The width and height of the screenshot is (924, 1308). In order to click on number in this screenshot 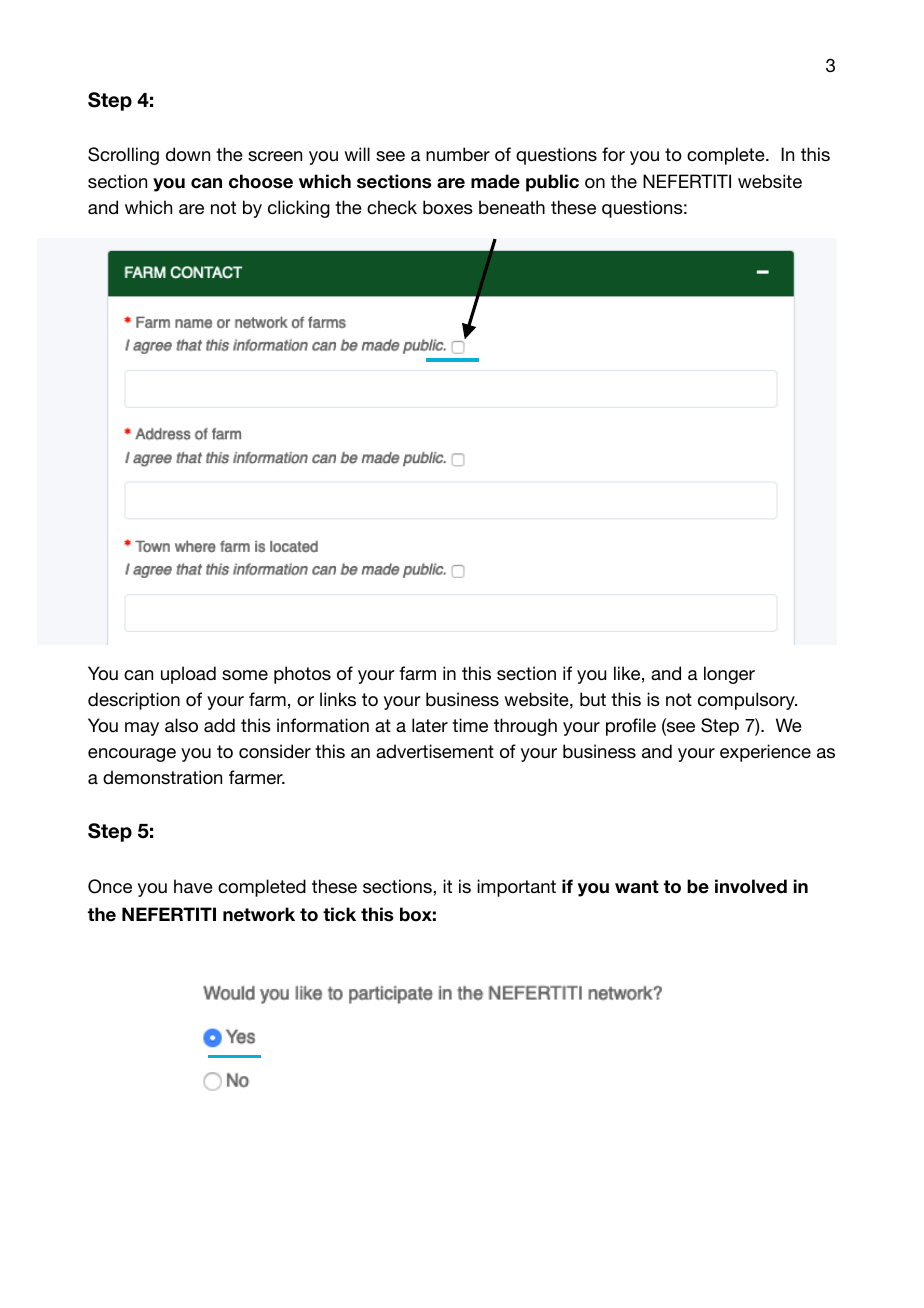, I will do `click(458, 154)`.
